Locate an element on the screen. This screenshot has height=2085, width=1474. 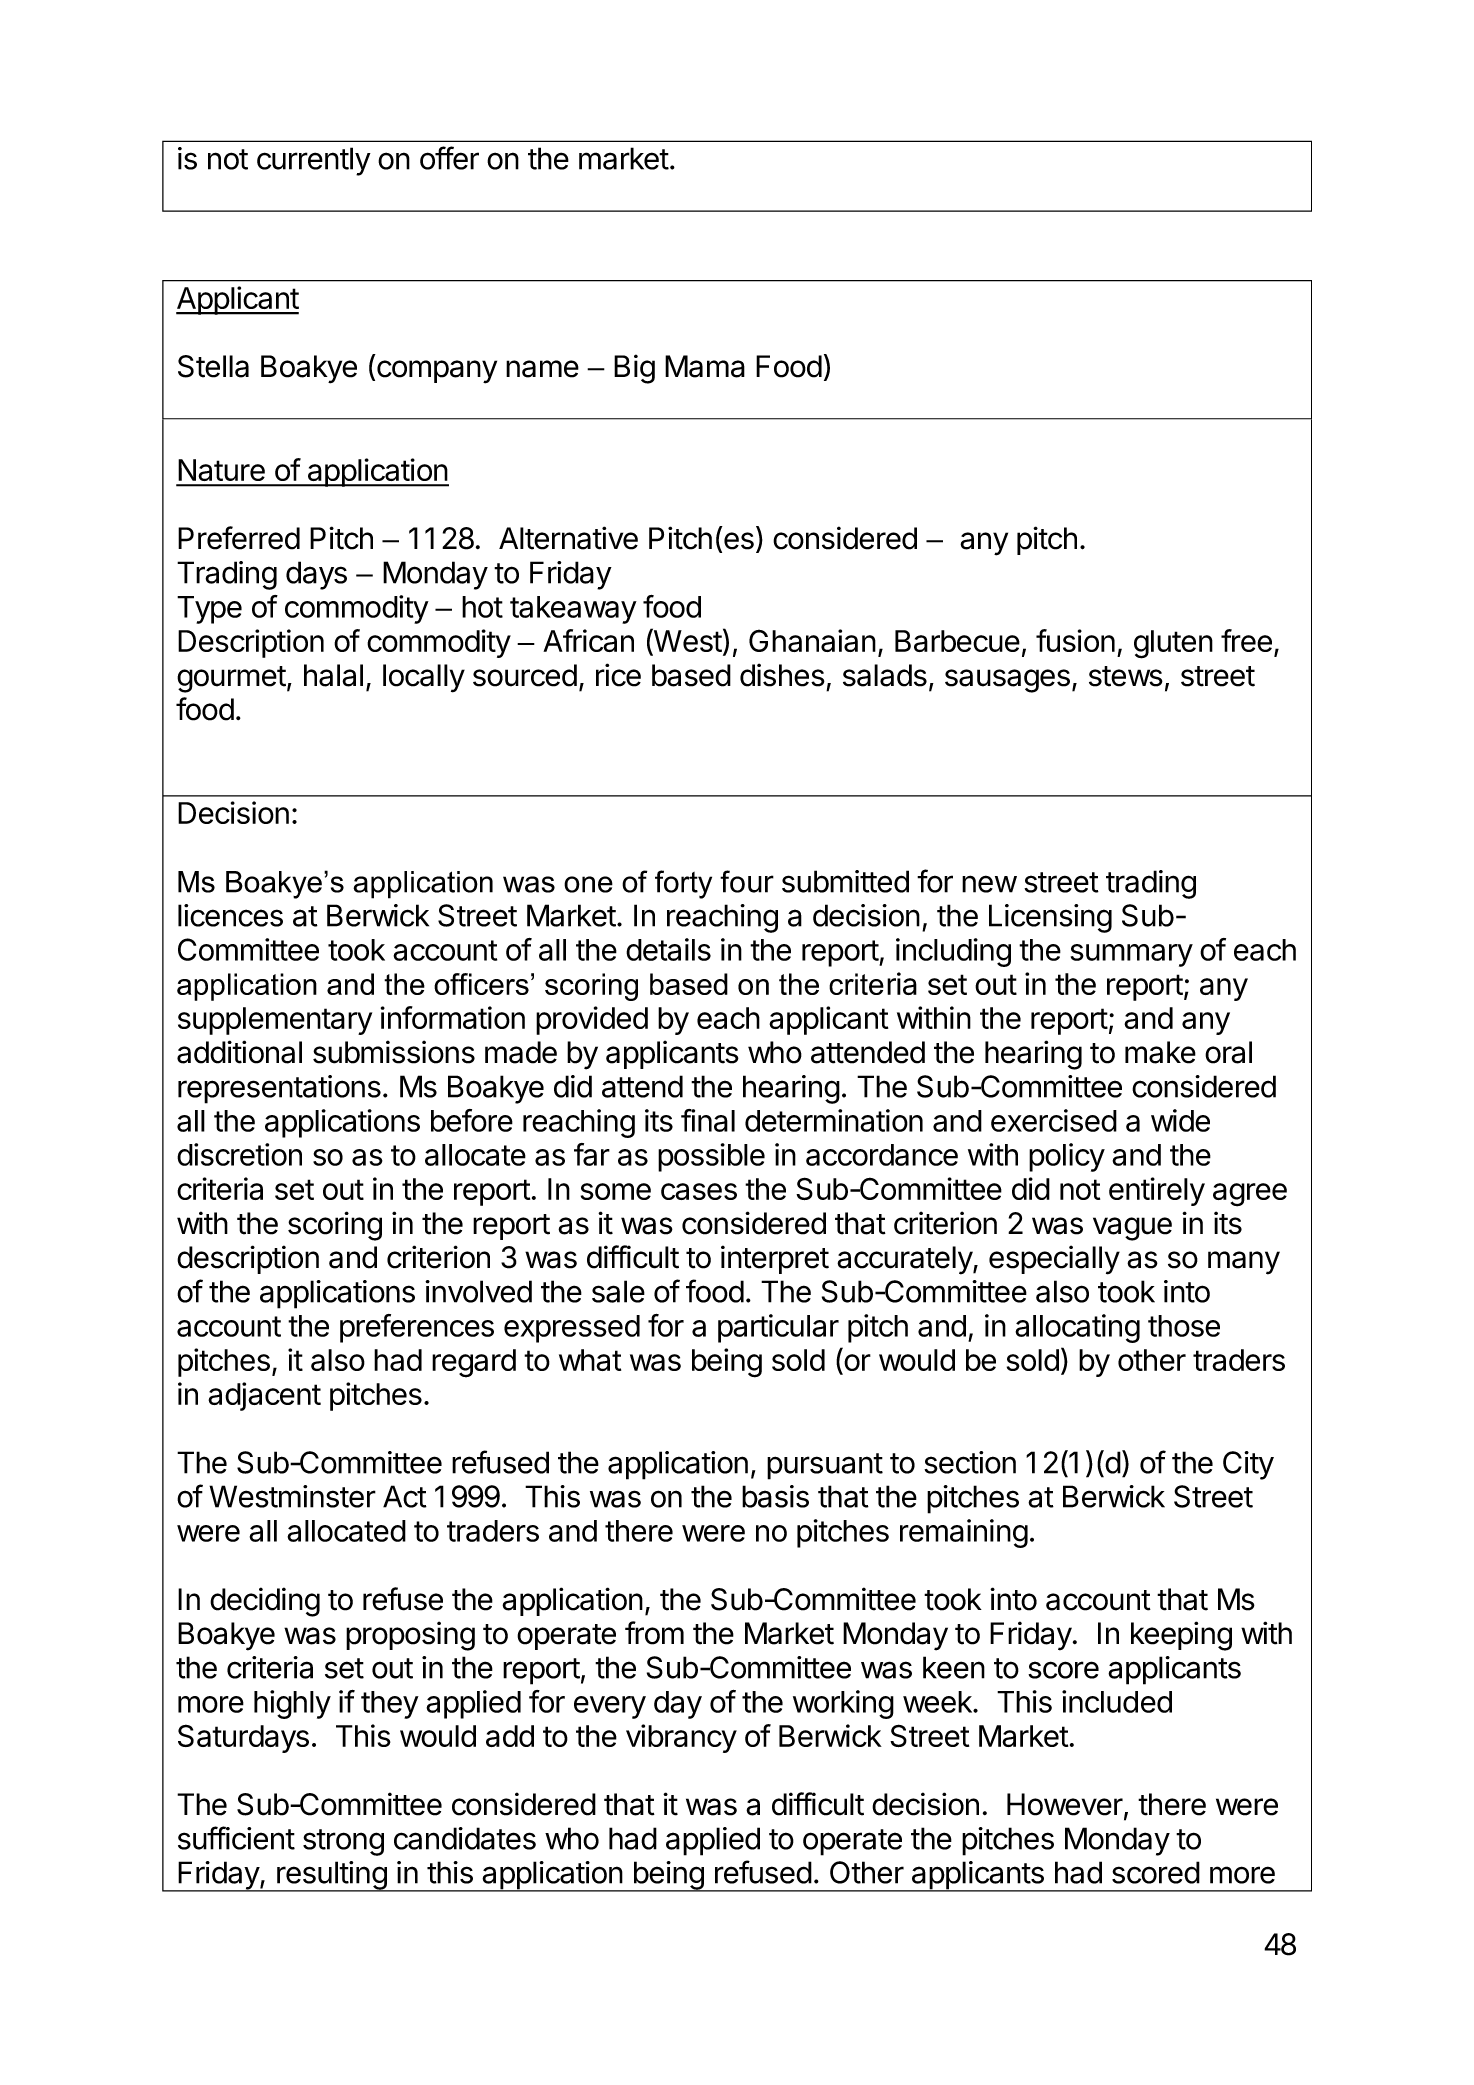
strong is located at coordinates (343, 1842).
